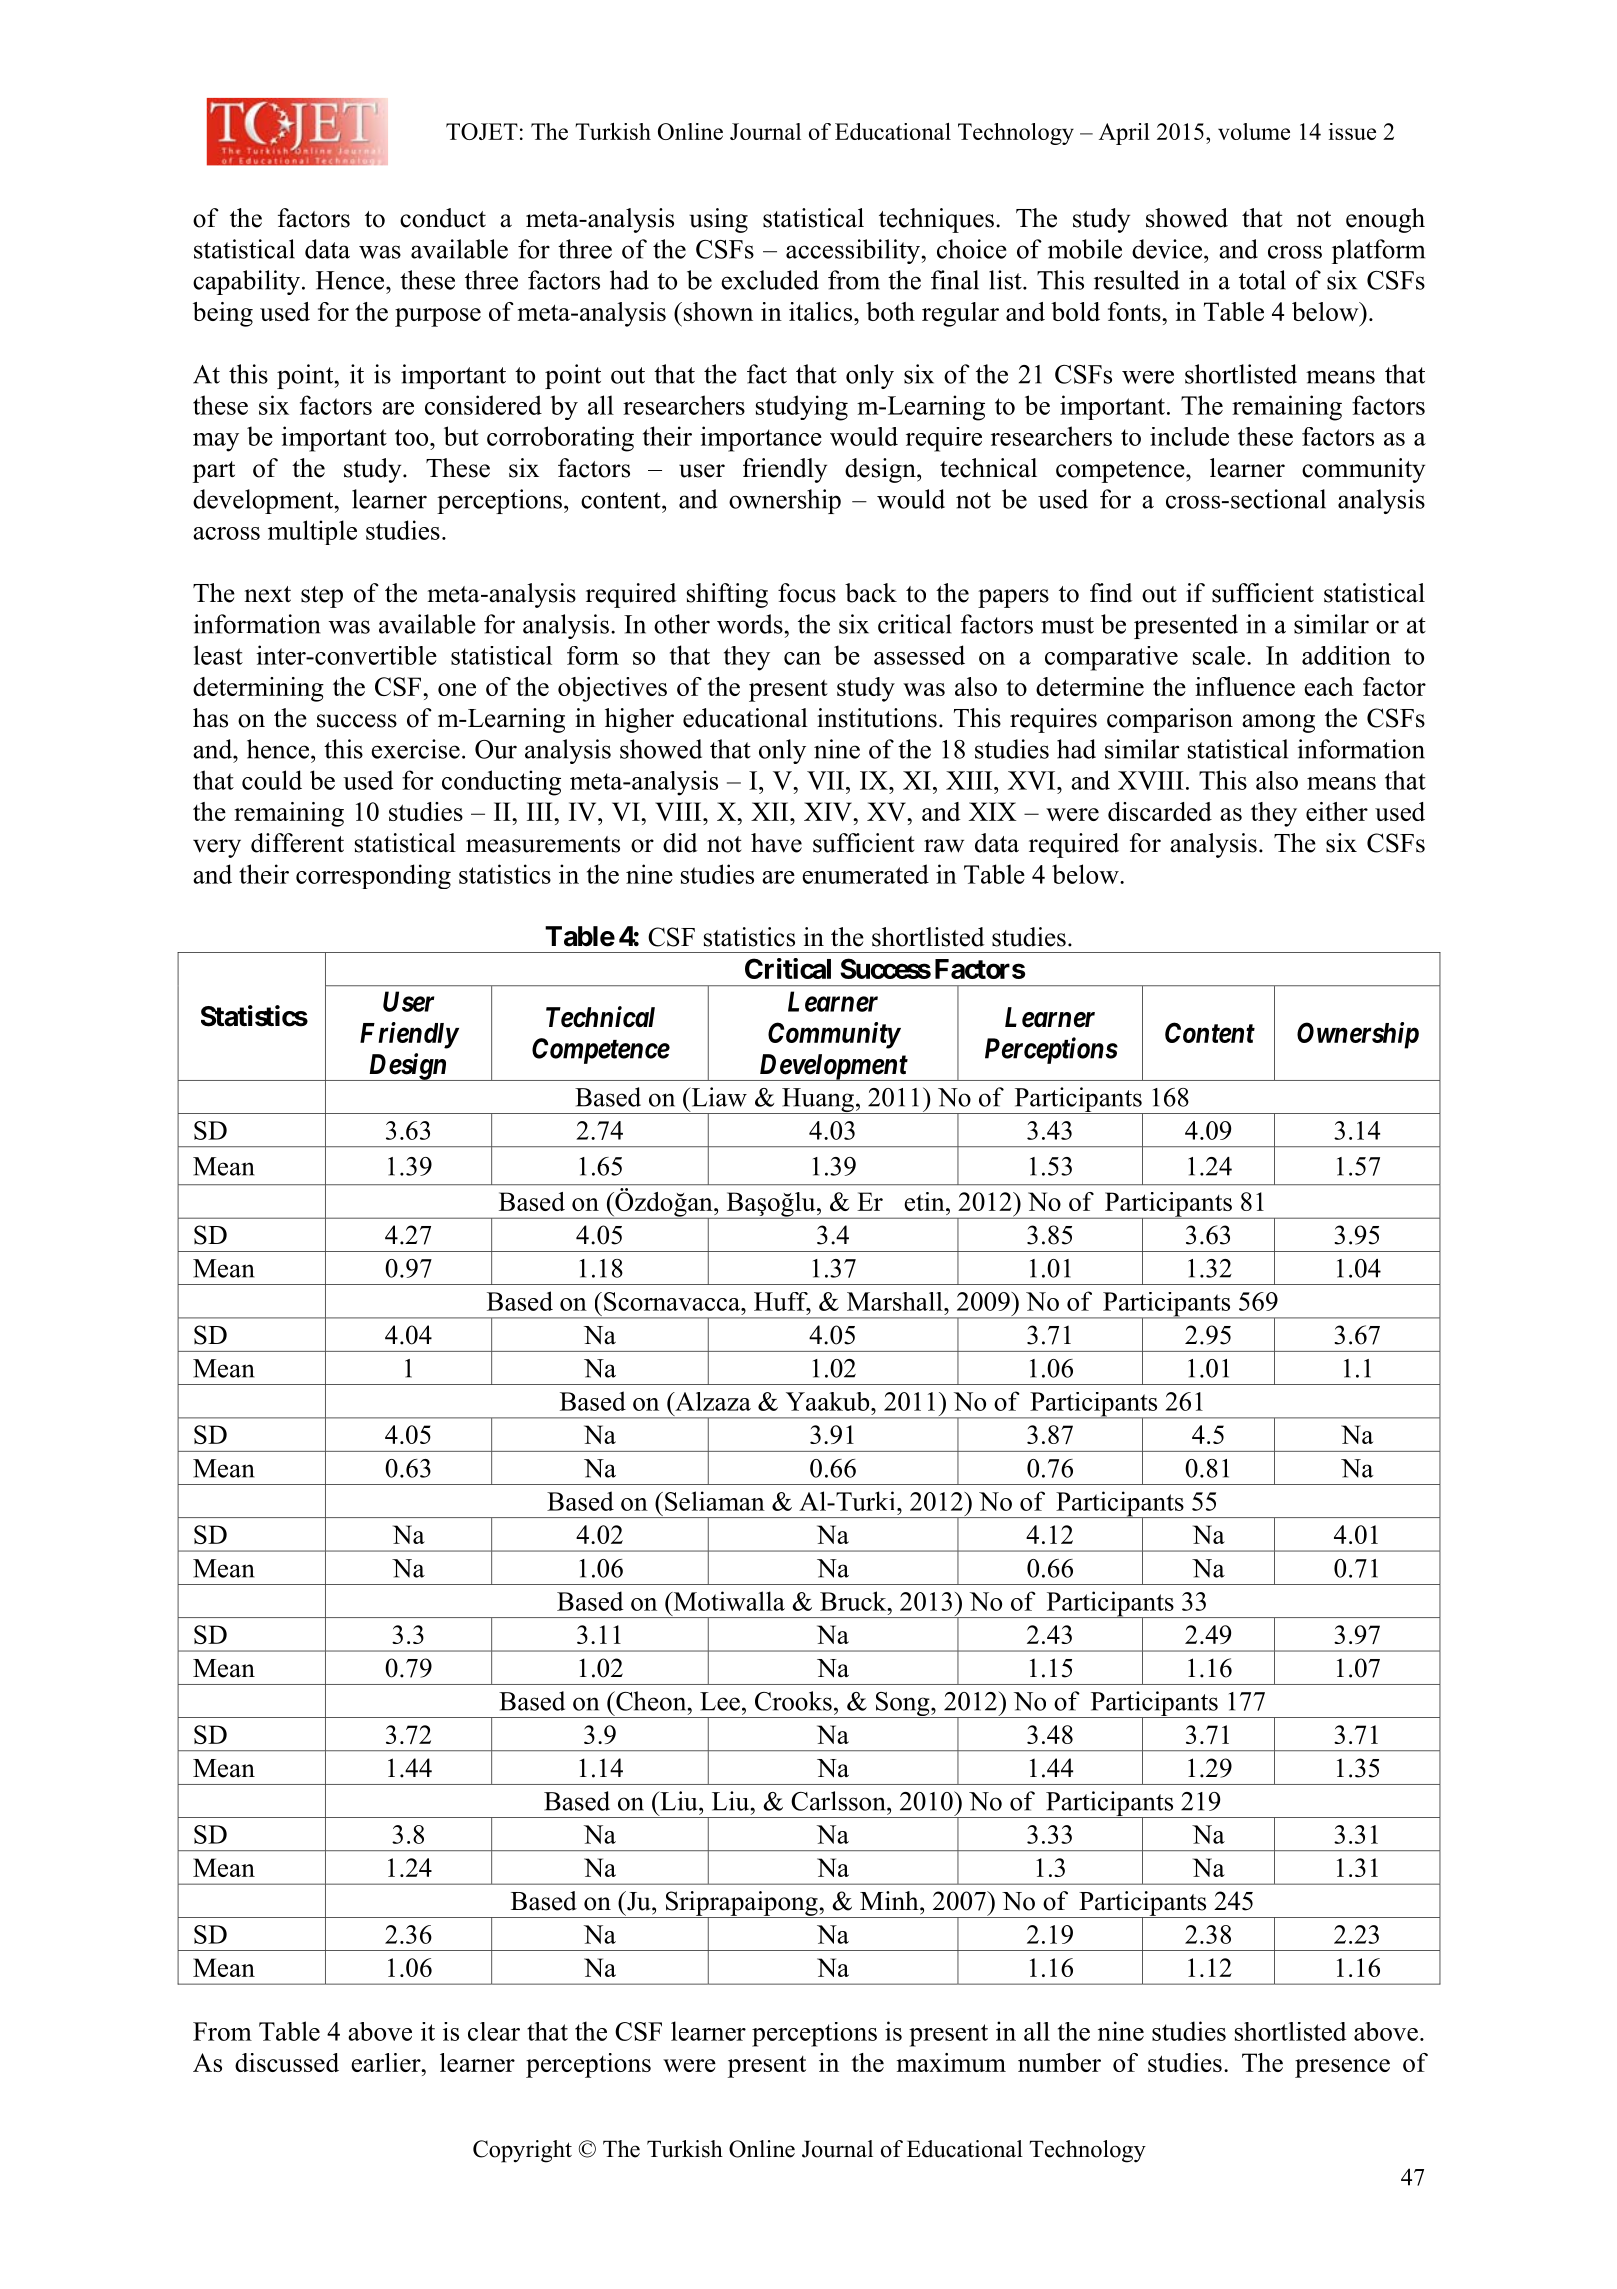 The height and width of the image is (2289, 1617). Describe the element at coordinates (896, 1301) in the image. I see `Marshall` at that location.
